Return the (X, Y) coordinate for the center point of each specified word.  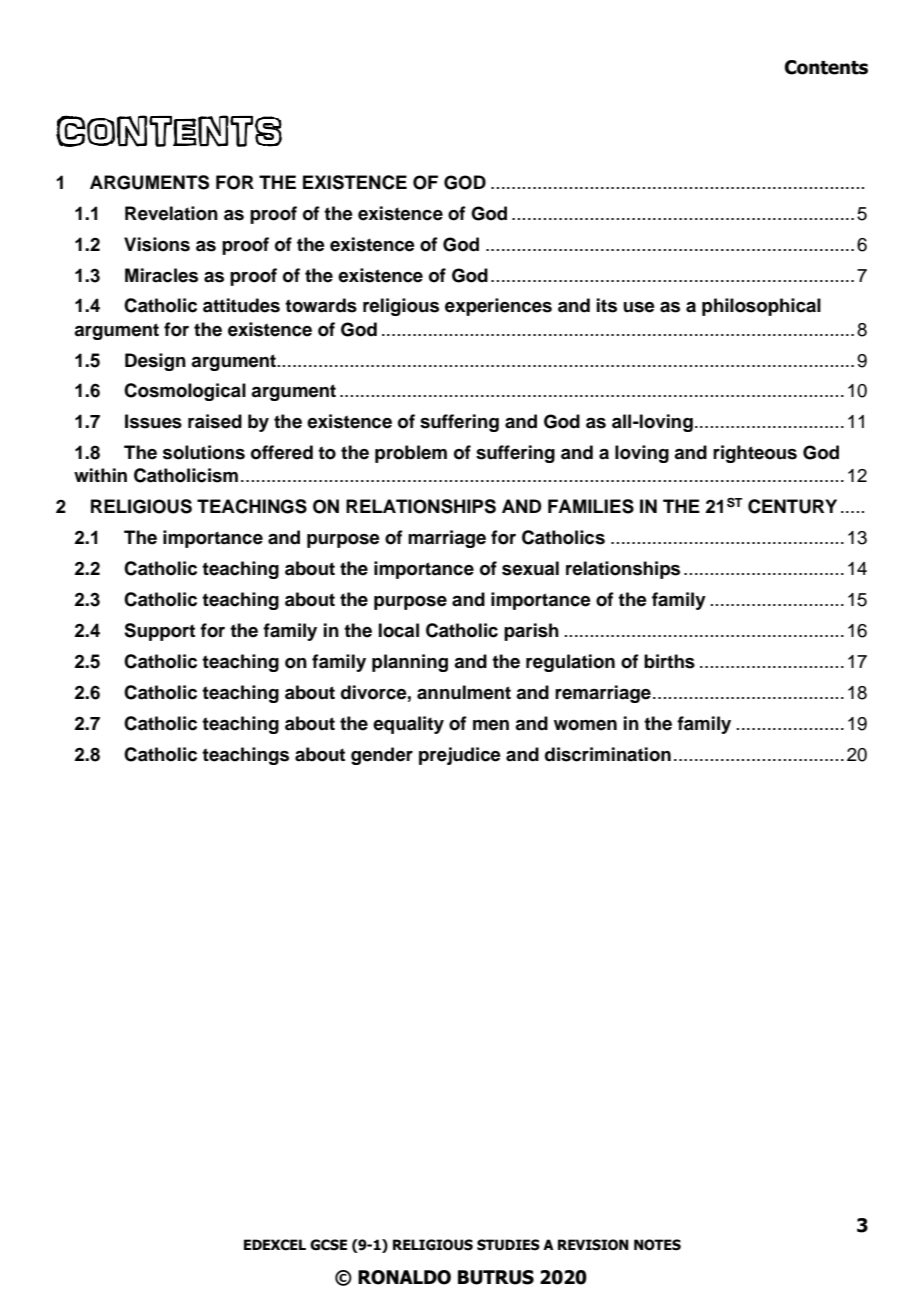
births (669, 661)
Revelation (171, 213)
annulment (464, 692)
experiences (498, 307)
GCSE (328, 1245)
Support (159, 632)
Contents (826, 67)
